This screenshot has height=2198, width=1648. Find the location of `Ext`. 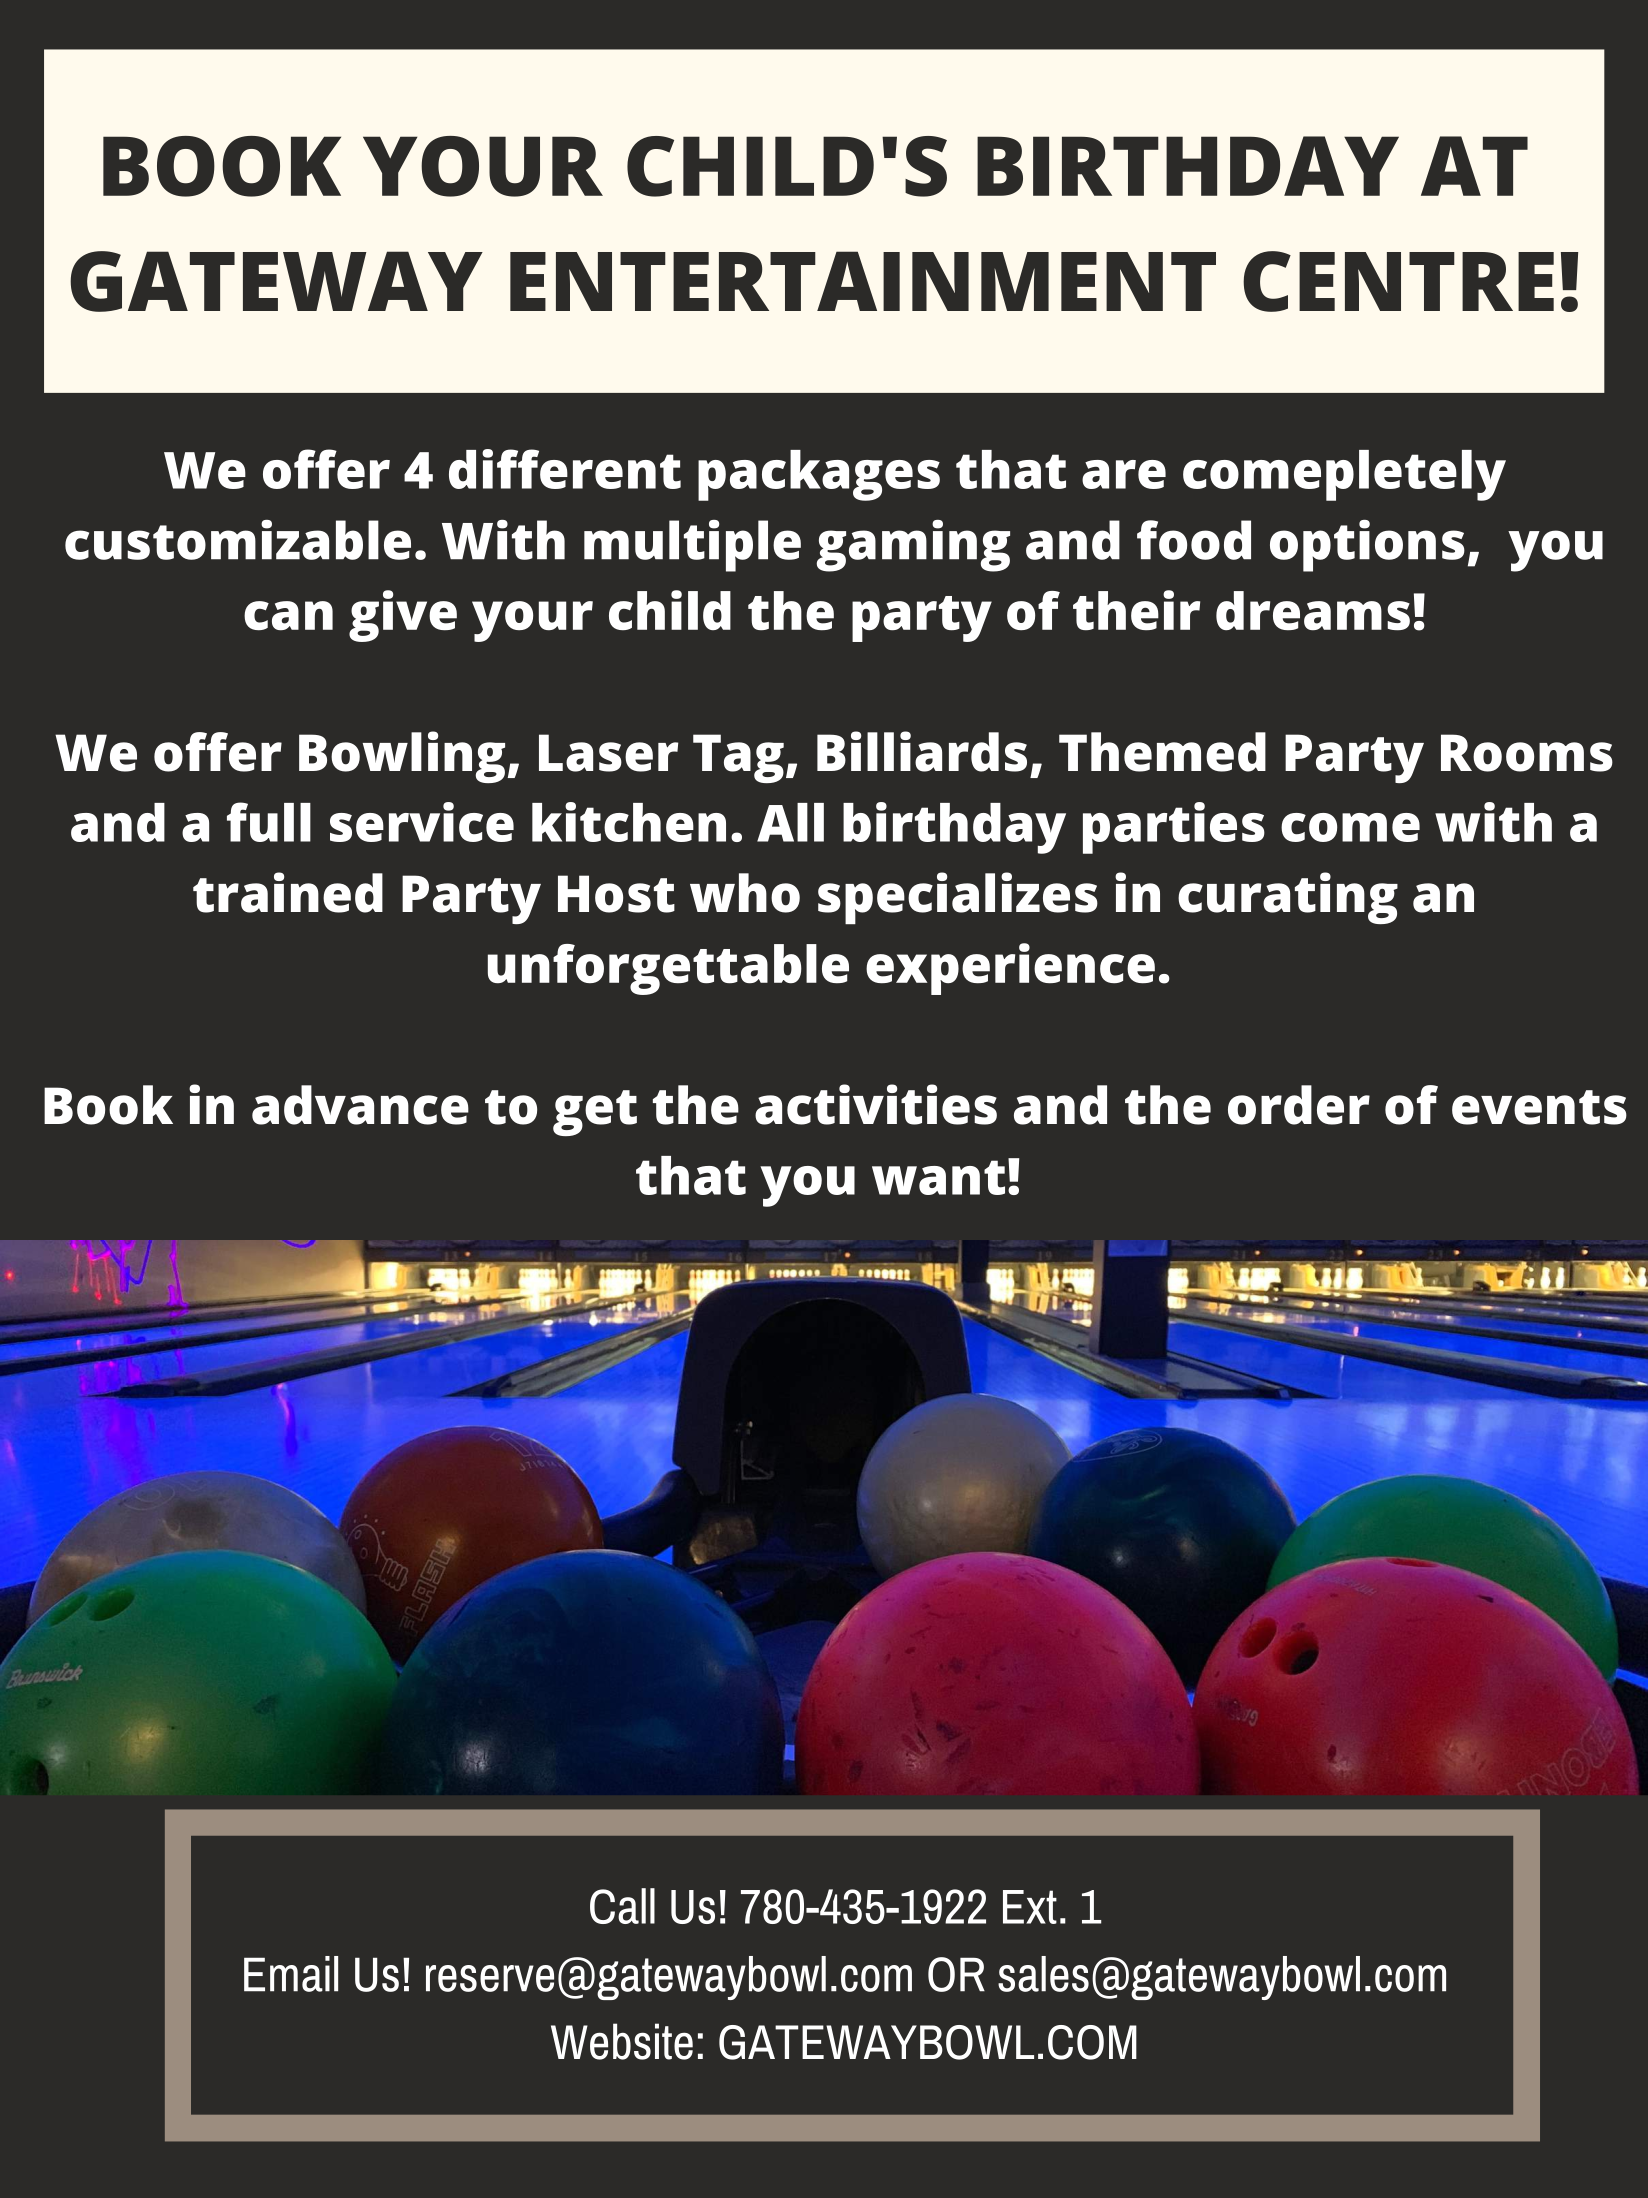

Ext is located at coordinates (1030, 1907).
